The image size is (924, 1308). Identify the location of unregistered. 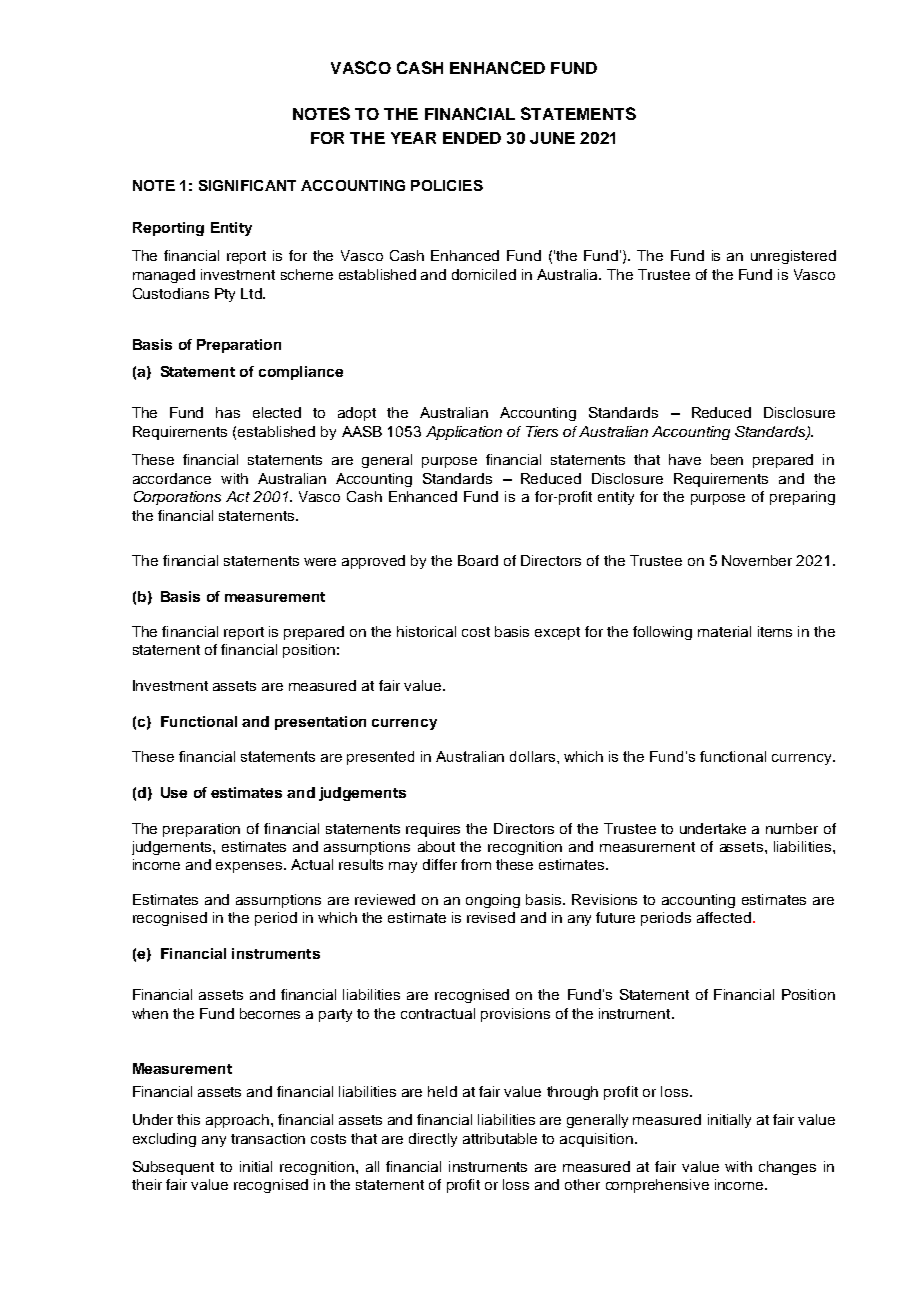
(793, 257).
